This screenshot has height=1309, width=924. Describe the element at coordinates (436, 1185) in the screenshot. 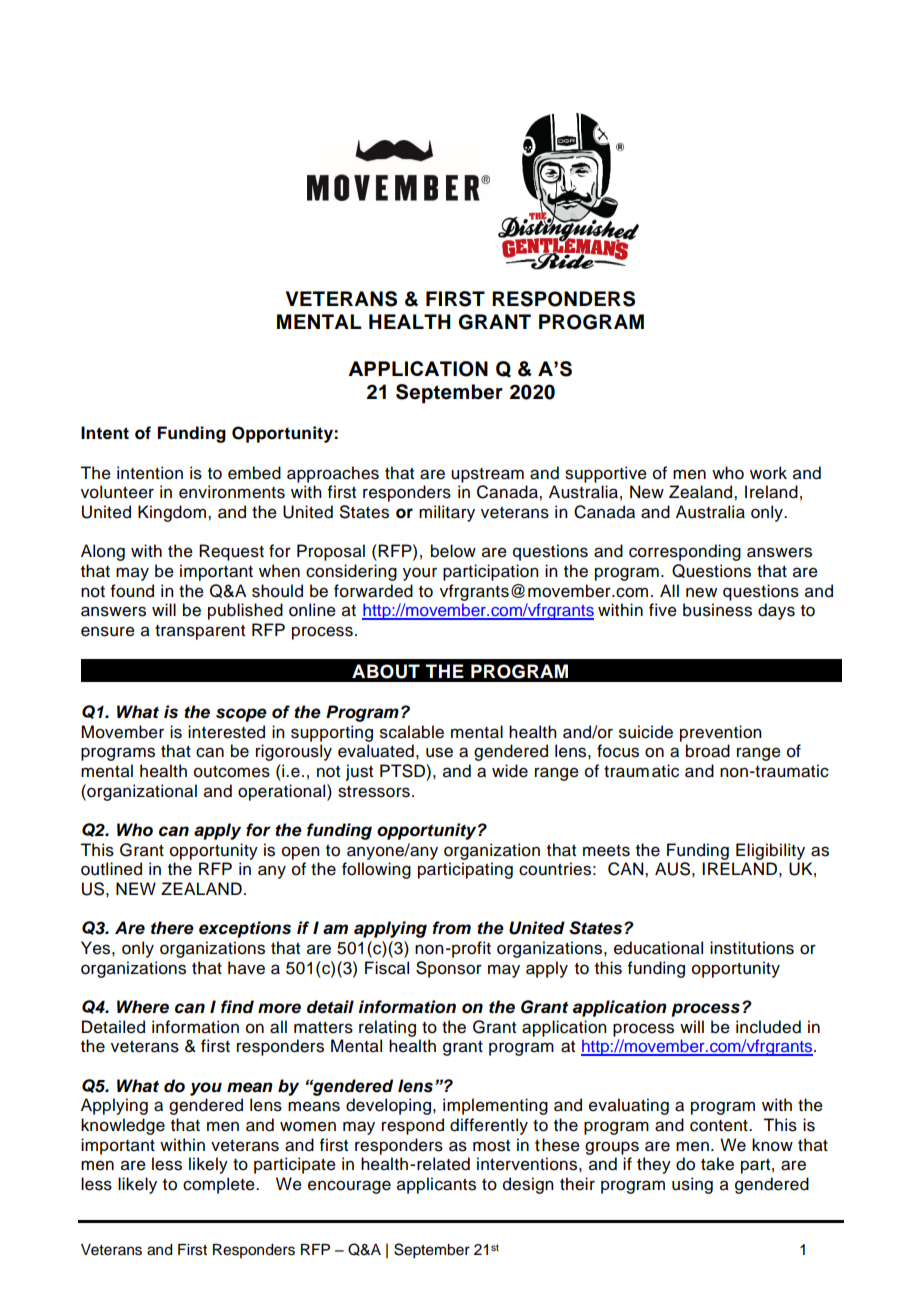

I see `applicants` at that location.
